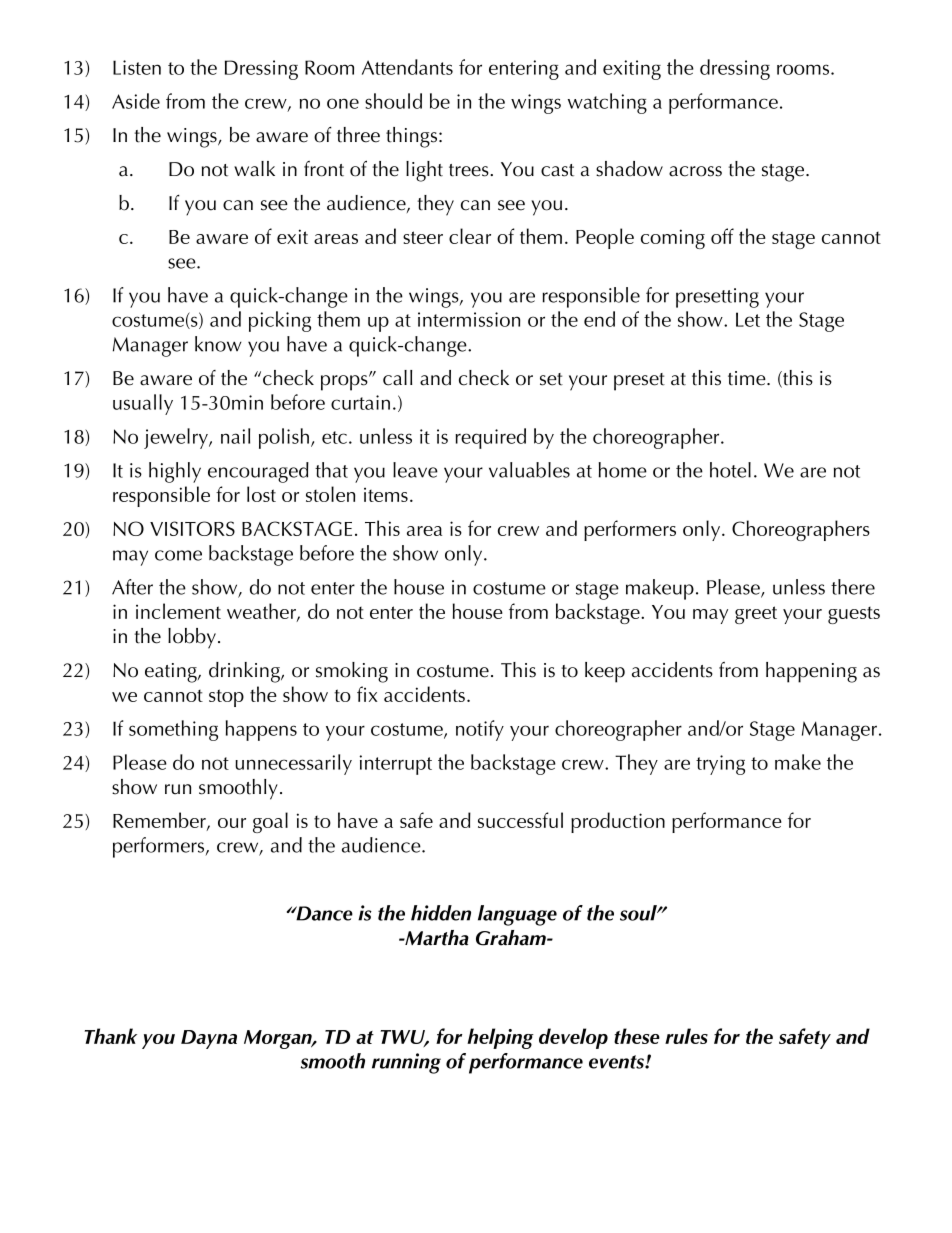 This screenshot has width=952, height=1233. Describe the element at coordinates (500, 1038) in the screenshot. I see `helping` at that location.
